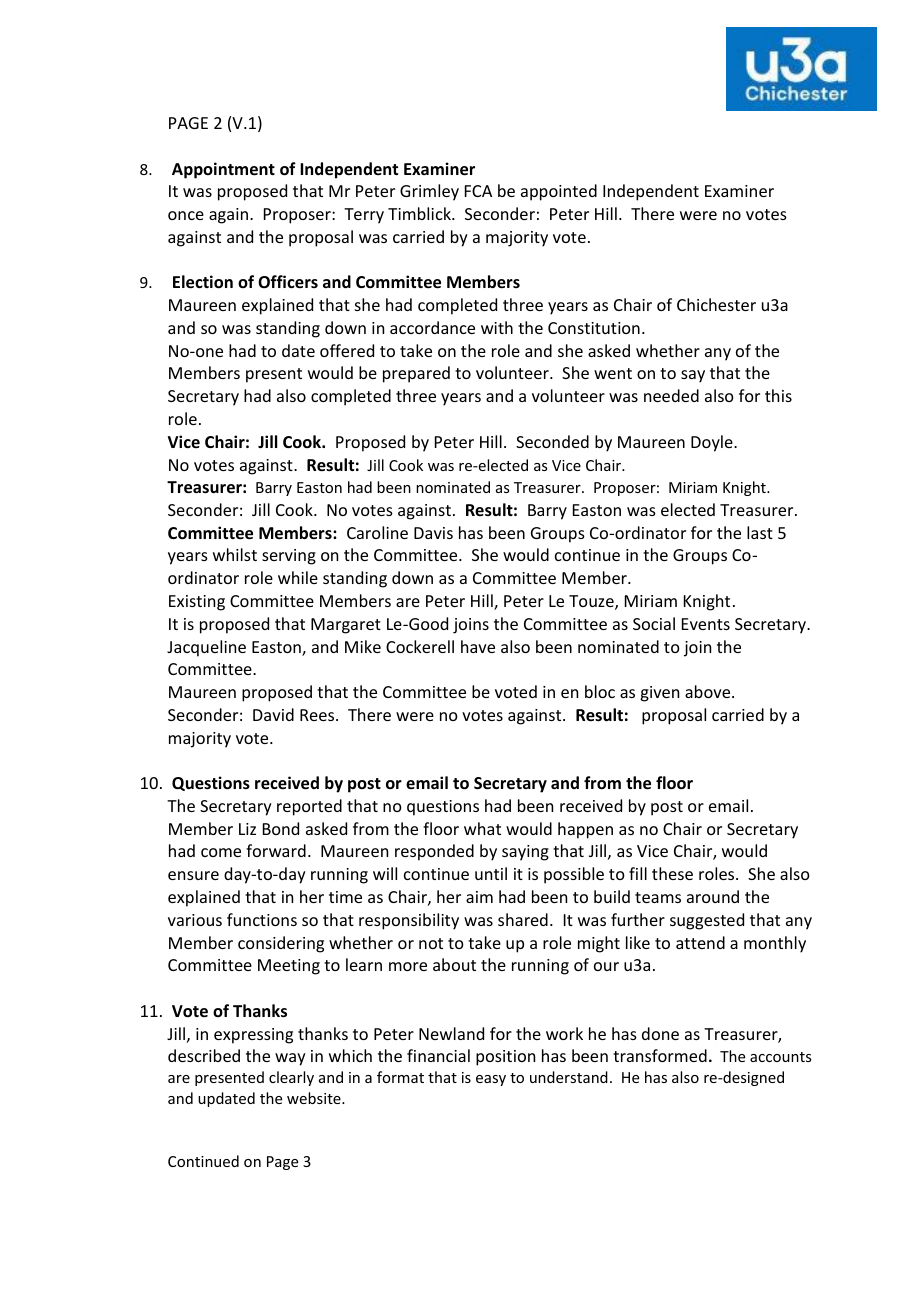  I want to click on Davis, so click(433, 533).
